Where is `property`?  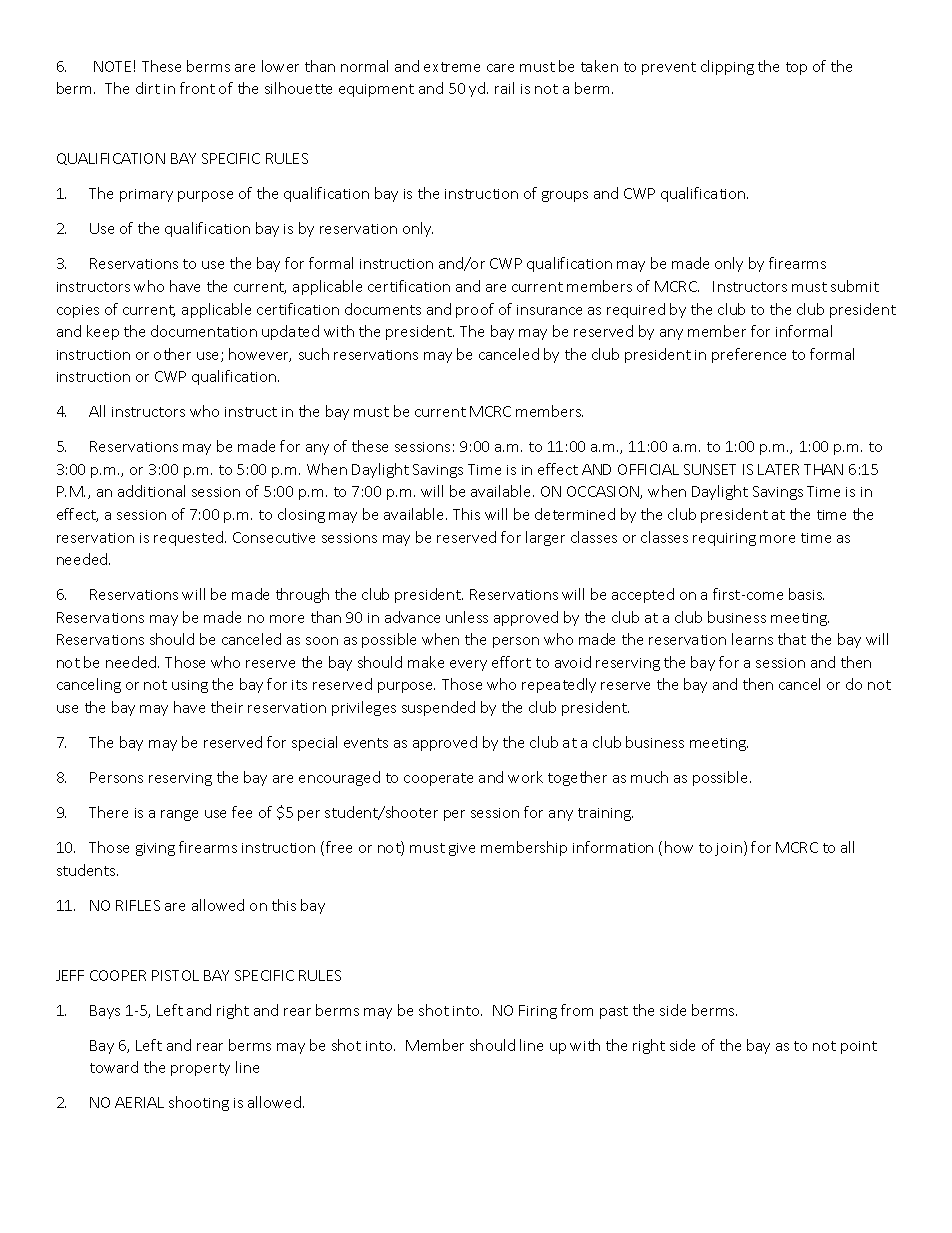
property is located at coordinates (200, 1069).
